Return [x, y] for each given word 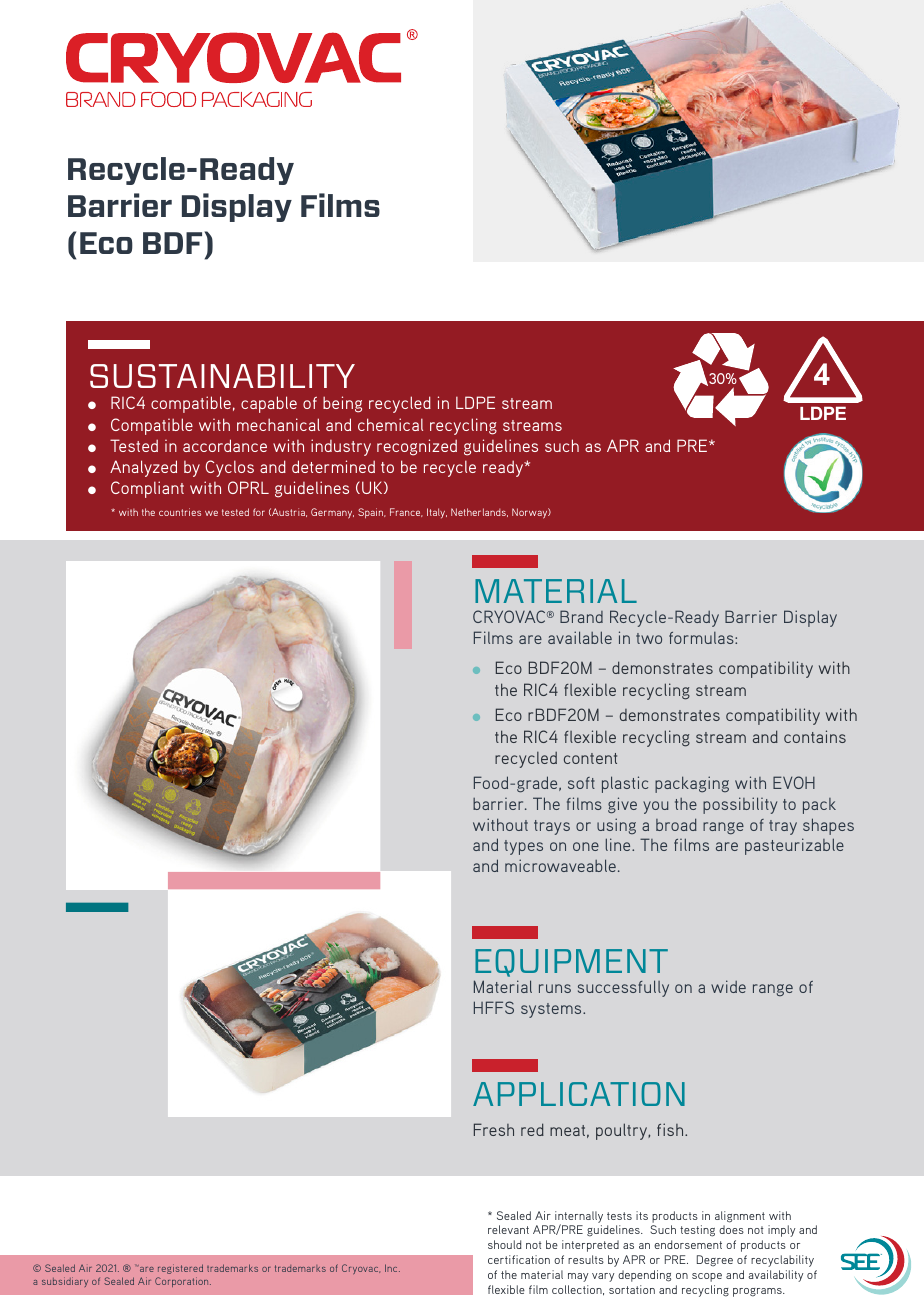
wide [728, 986]
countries [180, 512]
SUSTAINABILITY [222, 376]
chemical [390, 424]
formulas [702, 638]
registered [180, 1269]
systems [552, 1010]
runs [555, 988]
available [580, 637]
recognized [417, 447]
